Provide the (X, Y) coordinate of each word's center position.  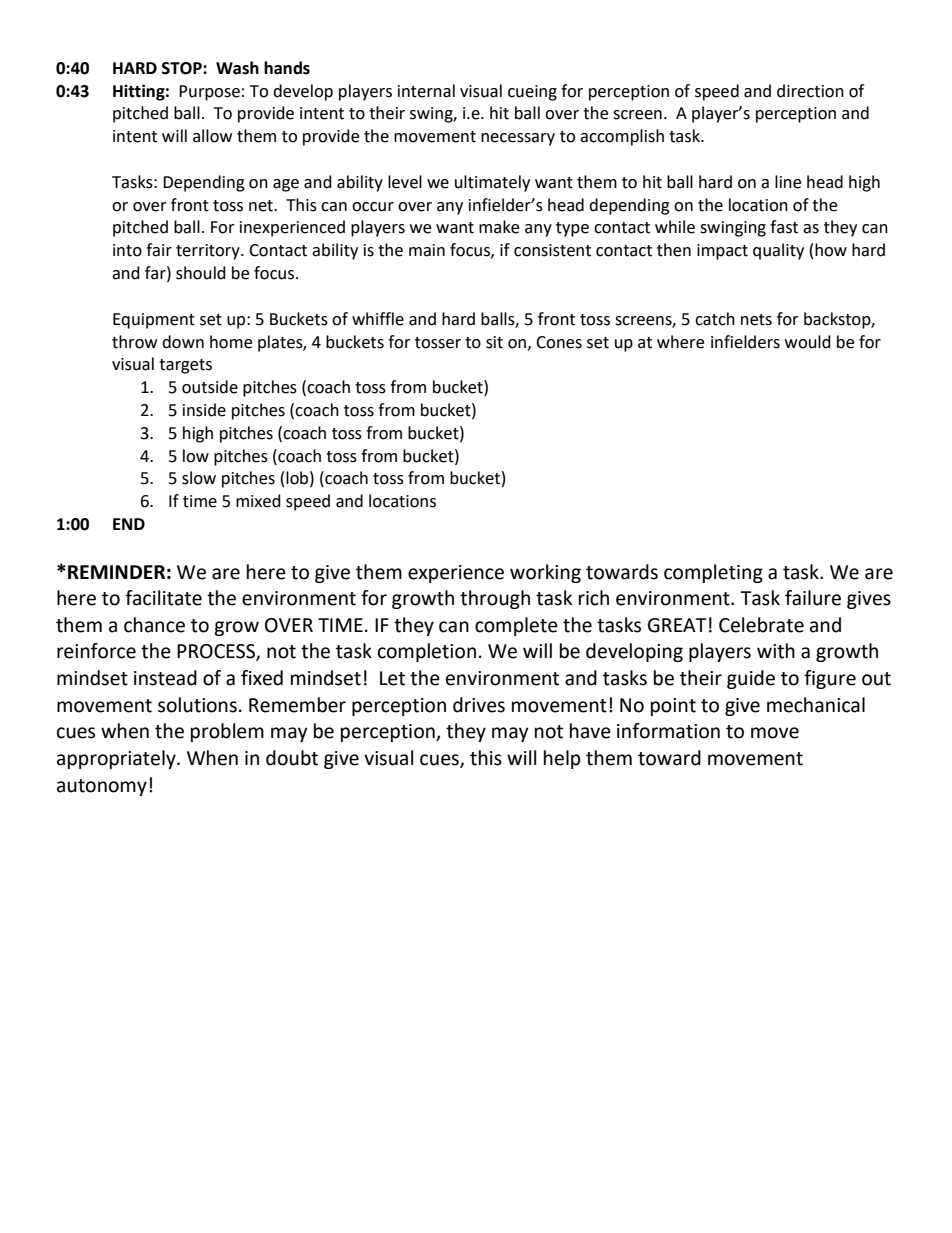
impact (722, 252)
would (808, 342)
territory (209, 252)
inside (204, 410)
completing (713, 573)
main (427, 250)
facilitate (163, 598)
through (495, 599)
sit (494, 342)
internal (426, 91)
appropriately (117, 759)
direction (810, 91)
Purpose (209, 93)
